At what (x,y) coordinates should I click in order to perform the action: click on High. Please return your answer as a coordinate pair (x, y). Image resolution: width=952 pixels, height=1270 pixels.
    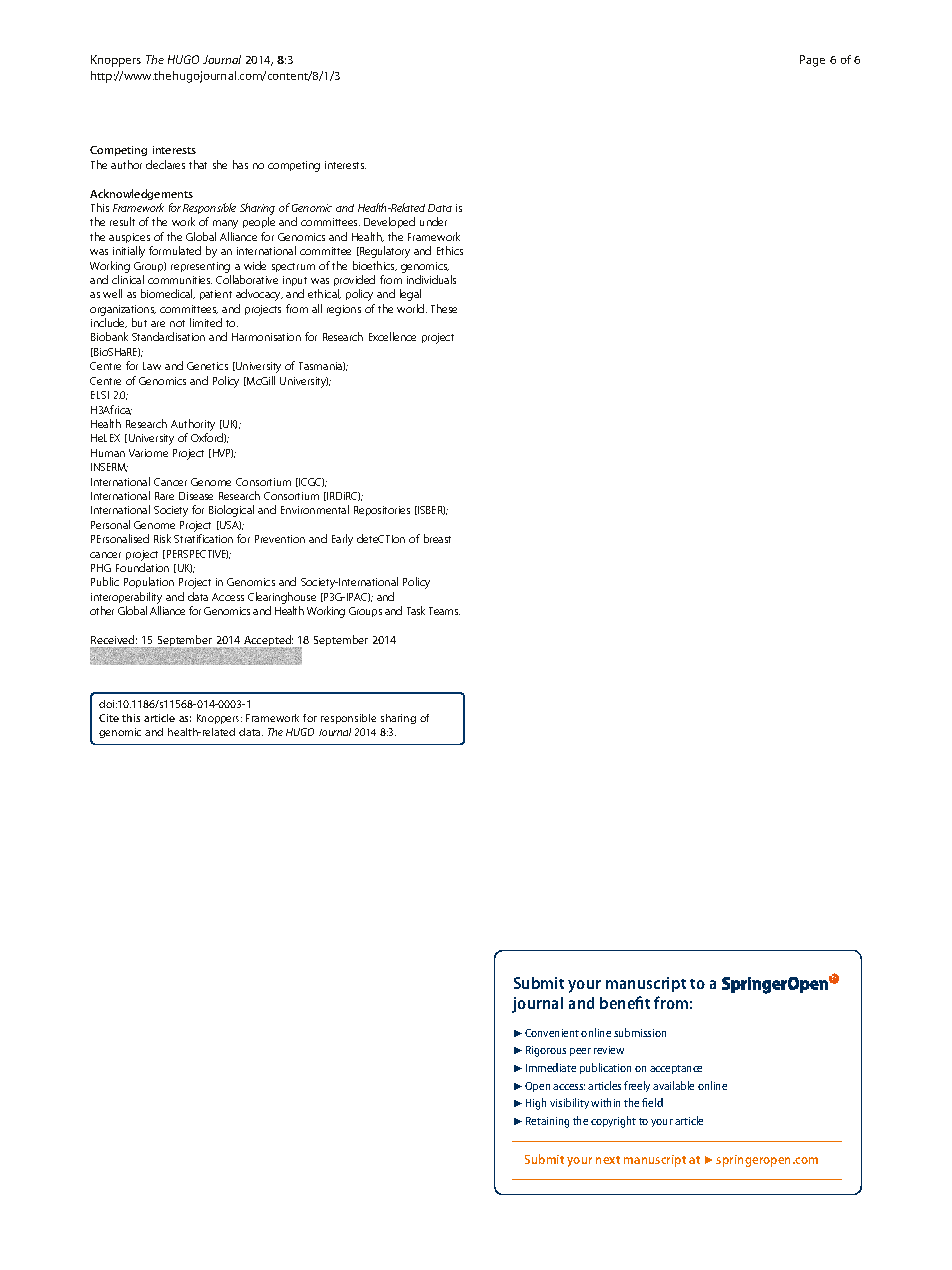
    Looking at the image, I should click on (536, 1104).
